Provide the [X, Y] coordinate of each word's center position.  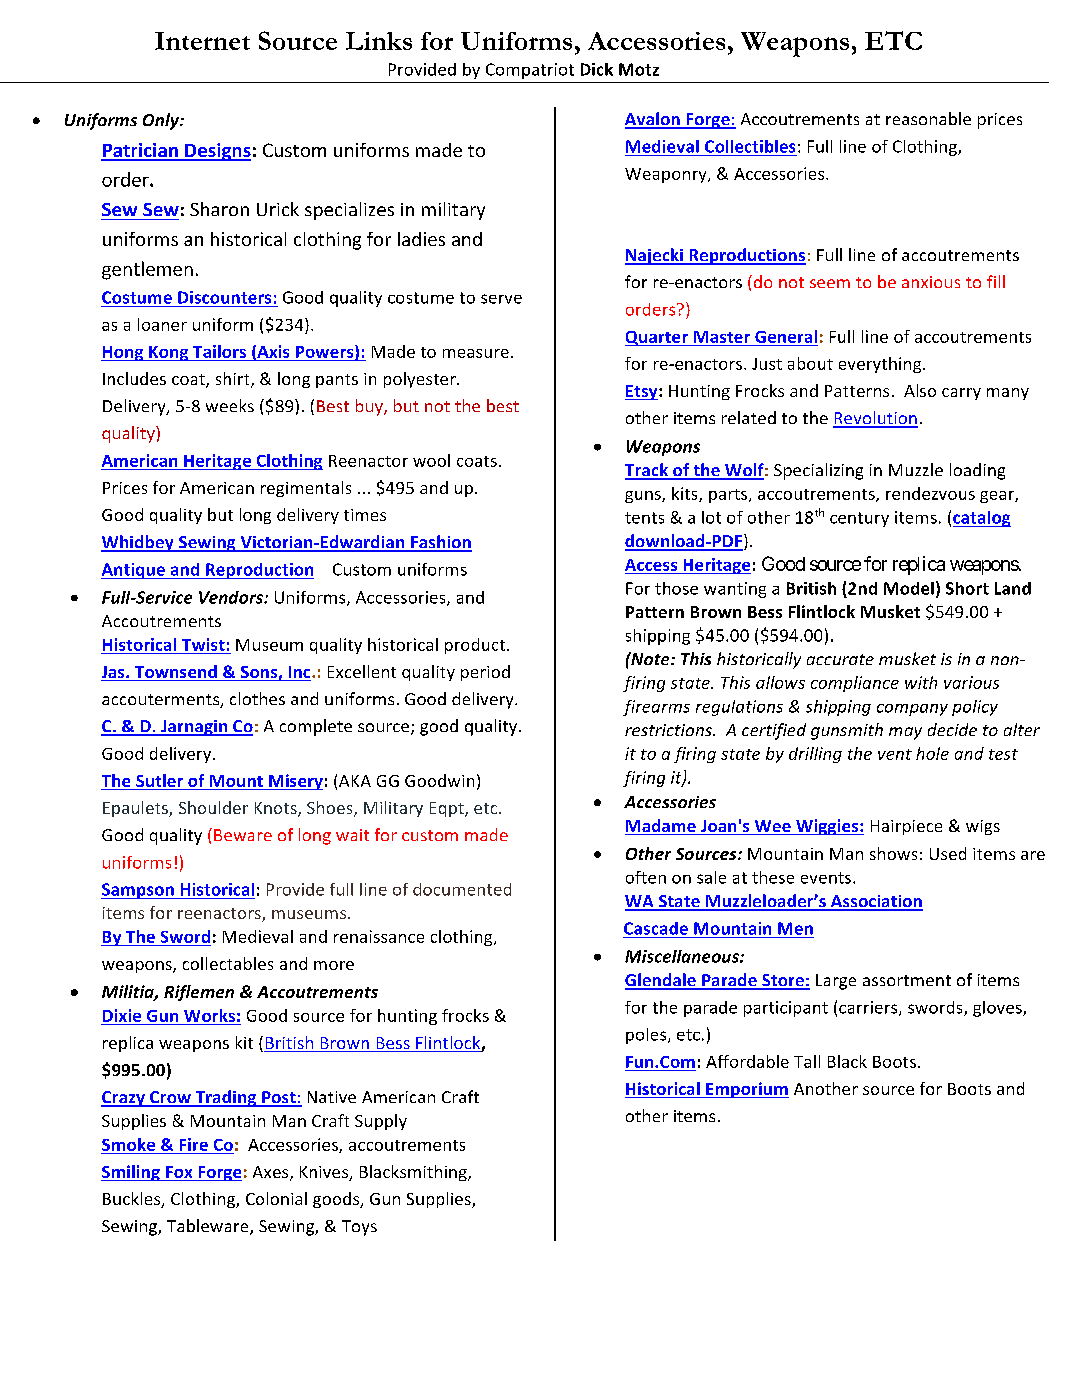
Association [875, 902]
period [485, 673]
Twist [203, 644]
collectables [228, 963]
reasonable [928, 118]
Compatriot [530, 71]
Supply [381, 1122]
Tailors [219, 351]
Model [909, 588]
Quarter [657, 338]
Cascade [656, 928]
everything [881, 365]
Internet [202, 41]
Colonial [276, 1198]
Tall [807, 1061]
